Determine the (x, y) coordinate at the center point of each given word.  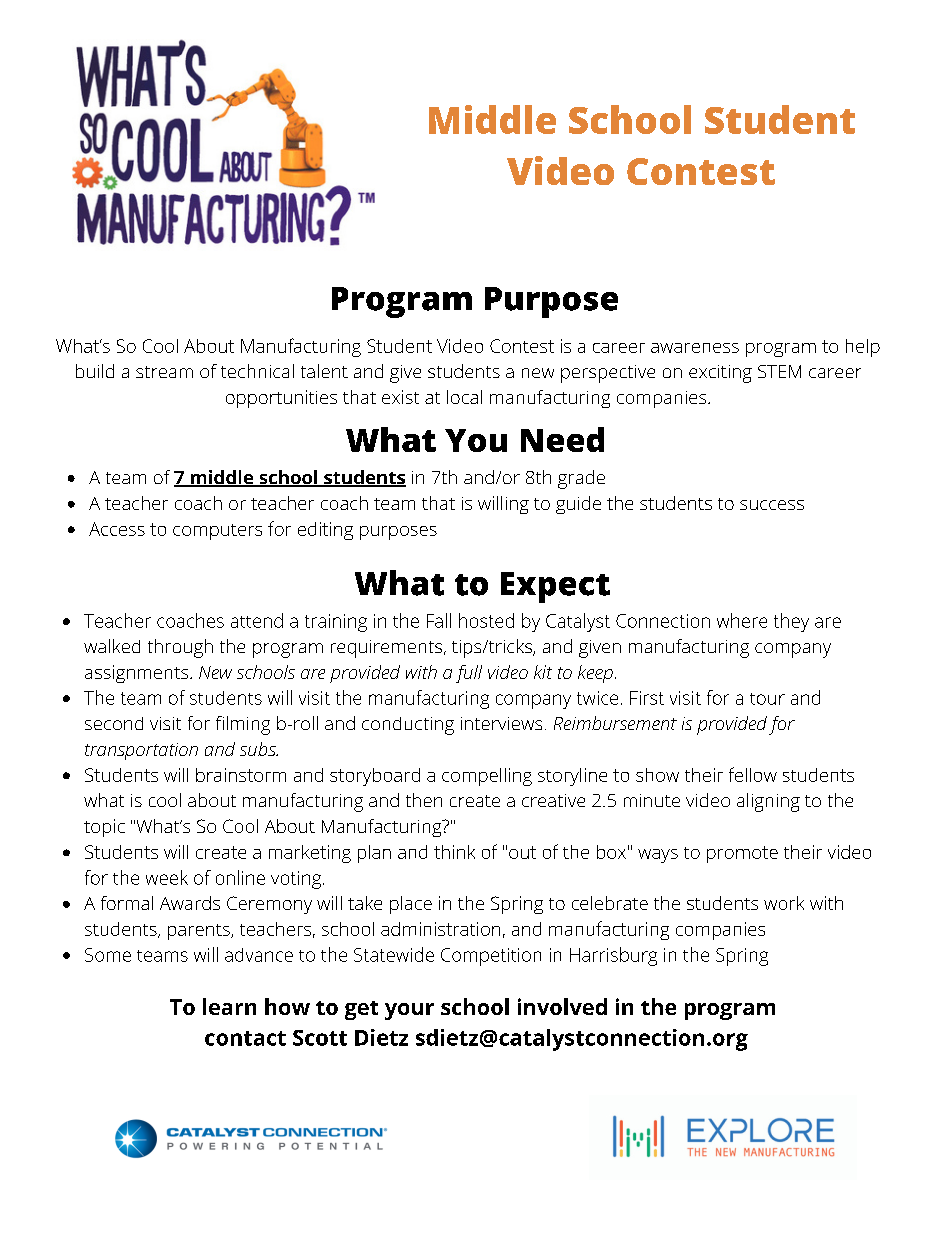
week (167, 877)
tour (767, 699)
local (464, 397)
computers (217, 532)
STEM (779, 371)
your (409, 1011)
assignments (138, 674)
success (772, 505)
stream (164, 372)
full (469, 674)
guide (578, 505)
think (454, 852)
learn (229, 1006)
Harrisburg (613, 956)
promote (742, 854)
